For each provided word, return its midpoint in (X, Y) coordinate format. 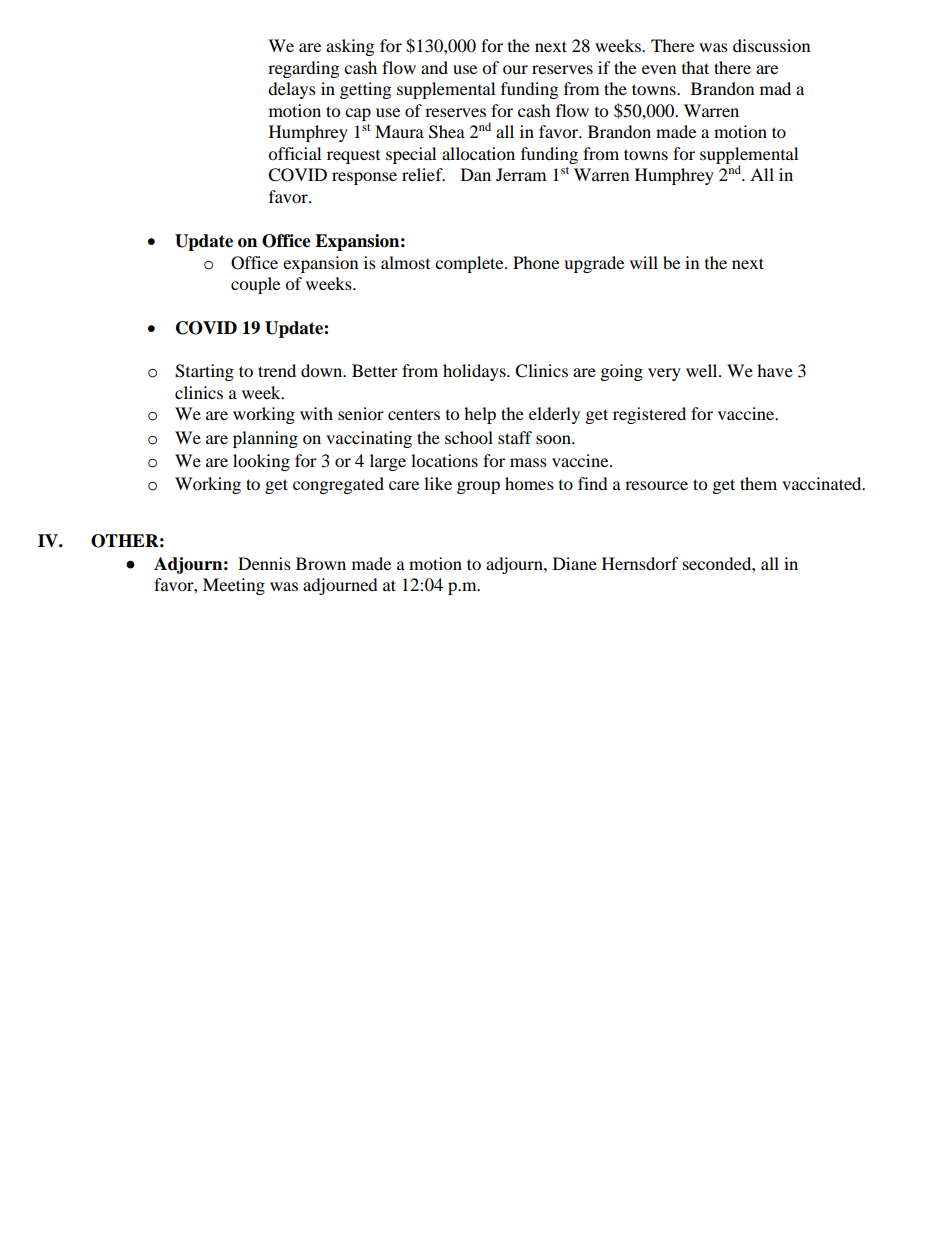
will (644, 262)
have (775, 370)
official (294, 153)
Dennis (264, 563)
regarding (303, 69)
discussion (771, 45)
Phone (536, 262)
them (758, 483)
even (659, 69)
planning (265, 439)
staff (515, 437)
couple (255, 285)
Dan (476, 174)
